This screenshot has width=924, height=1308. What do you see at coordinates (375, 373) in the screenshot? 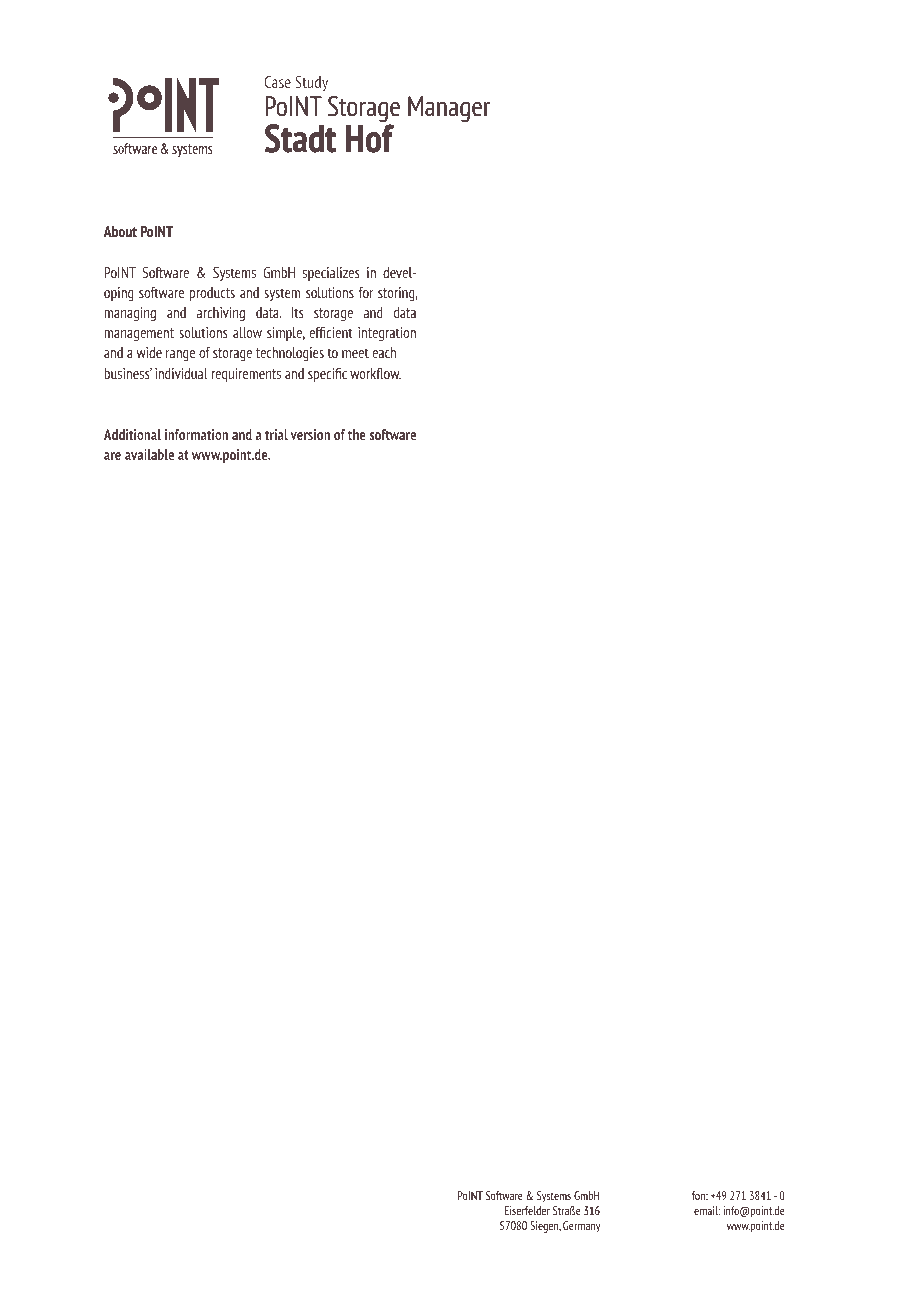
I see `workflow` at bounding box center [375, 373].
